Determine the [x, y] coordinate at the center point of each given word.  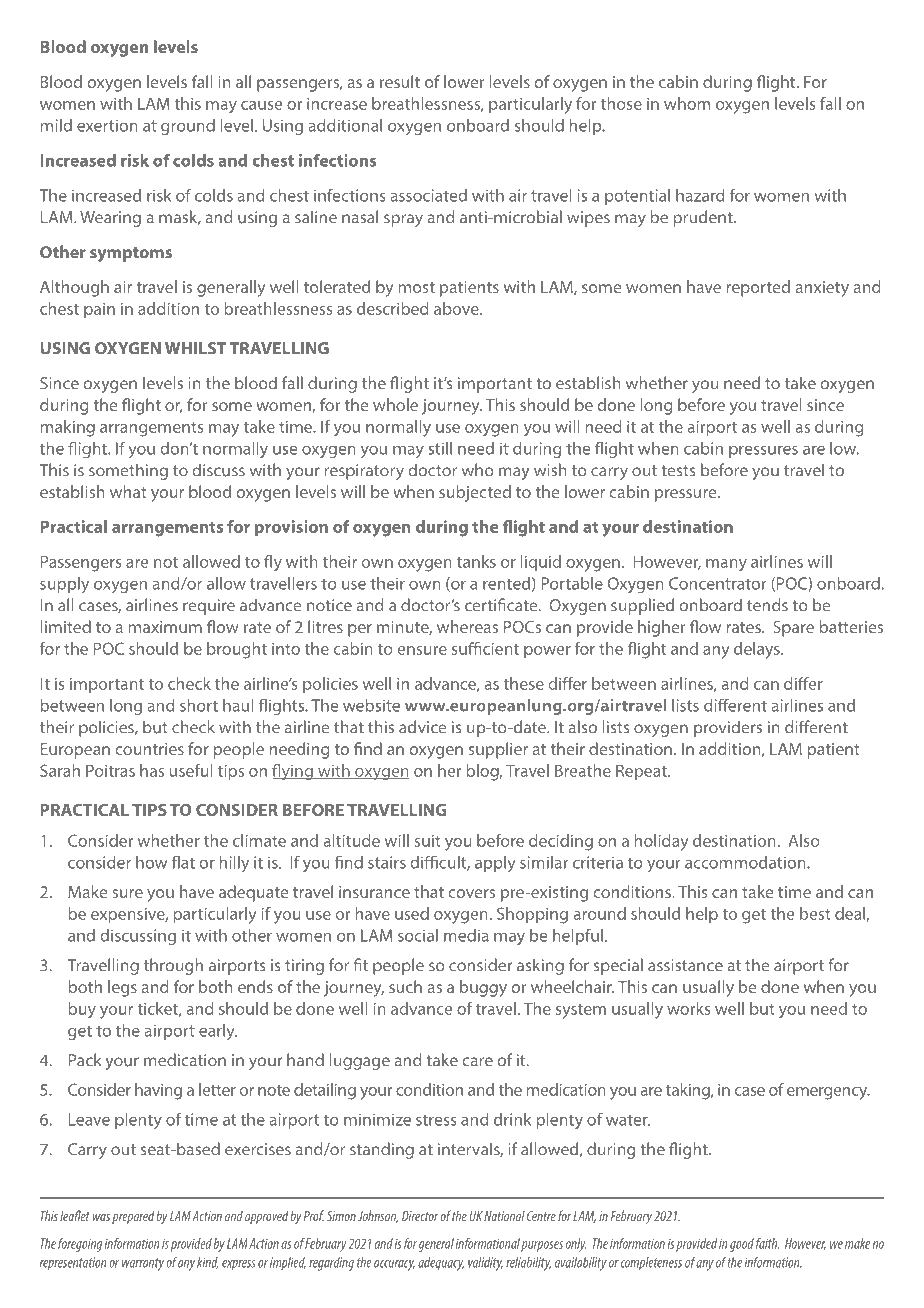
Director [420, 1216]
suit [428, 841]
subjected [475, 493]
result [400, 81]
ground [188, 127]
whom [687, 103]
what [128, 491]
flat [183, 862]
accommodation [746, 862]
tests [678, 471]
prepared [133, 1217]
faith [767, 1243]
